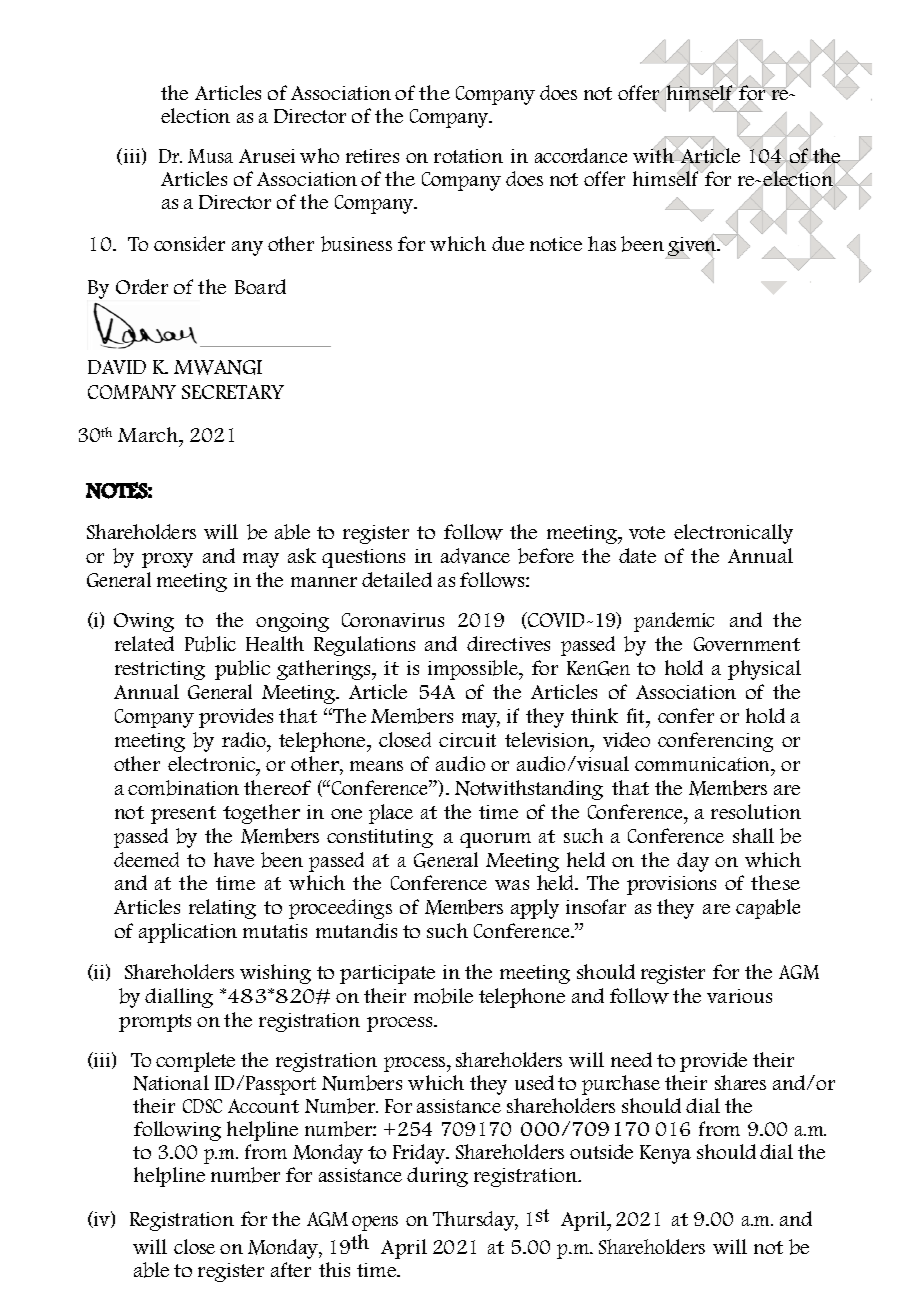 The image size is (924, 1307). Describe the element at coordinates (291, 1269) in the document. I see `after` at that location.
